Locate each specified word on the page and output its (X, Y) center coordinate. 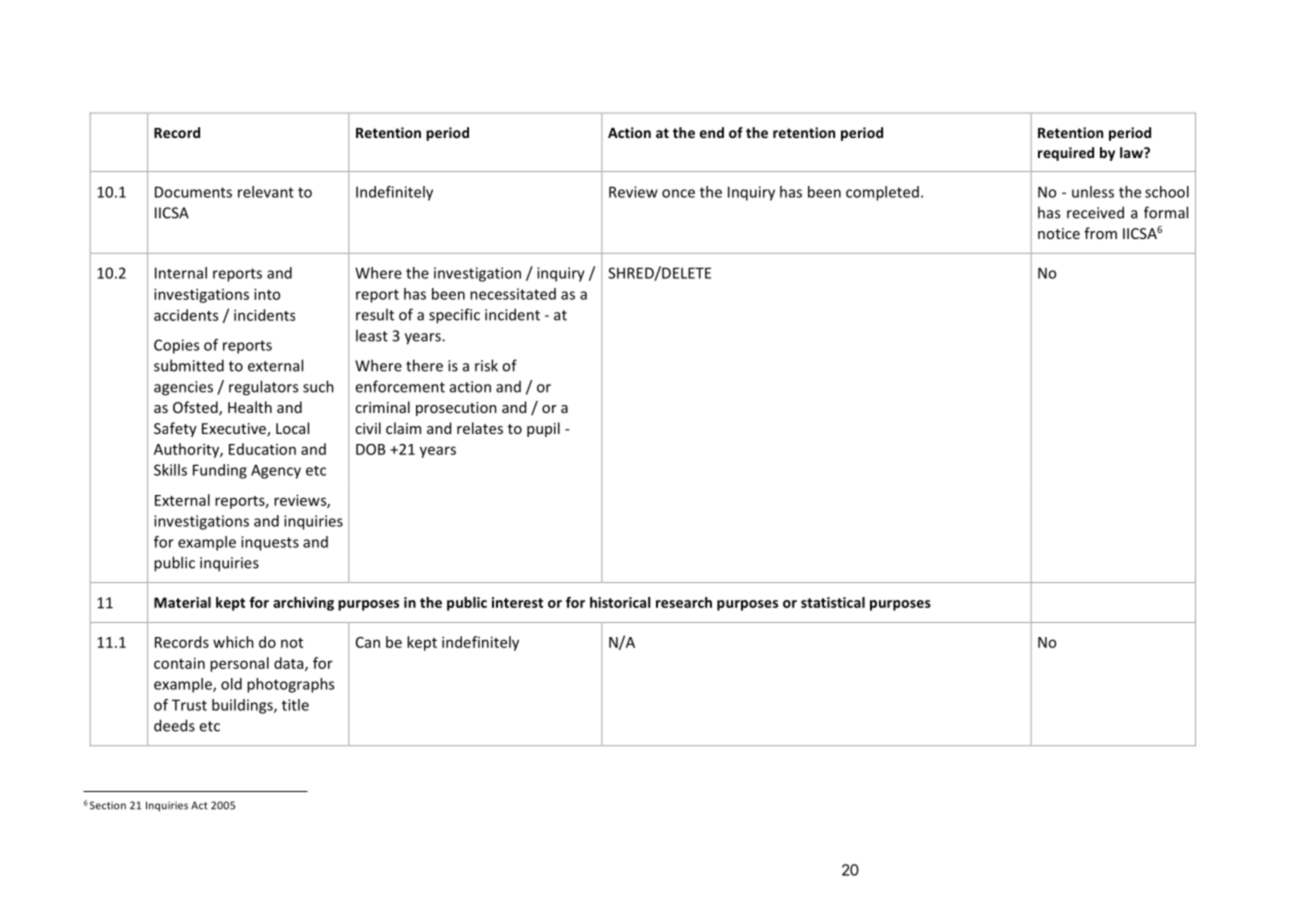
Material (182, 602)
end (712, 132)
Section (108, 805)
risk (486, 365)
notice (1059, 233)
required (1066, 154)
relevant (266, 192)
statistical (833, 602)
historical (620, 602)
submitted (189, 365)
